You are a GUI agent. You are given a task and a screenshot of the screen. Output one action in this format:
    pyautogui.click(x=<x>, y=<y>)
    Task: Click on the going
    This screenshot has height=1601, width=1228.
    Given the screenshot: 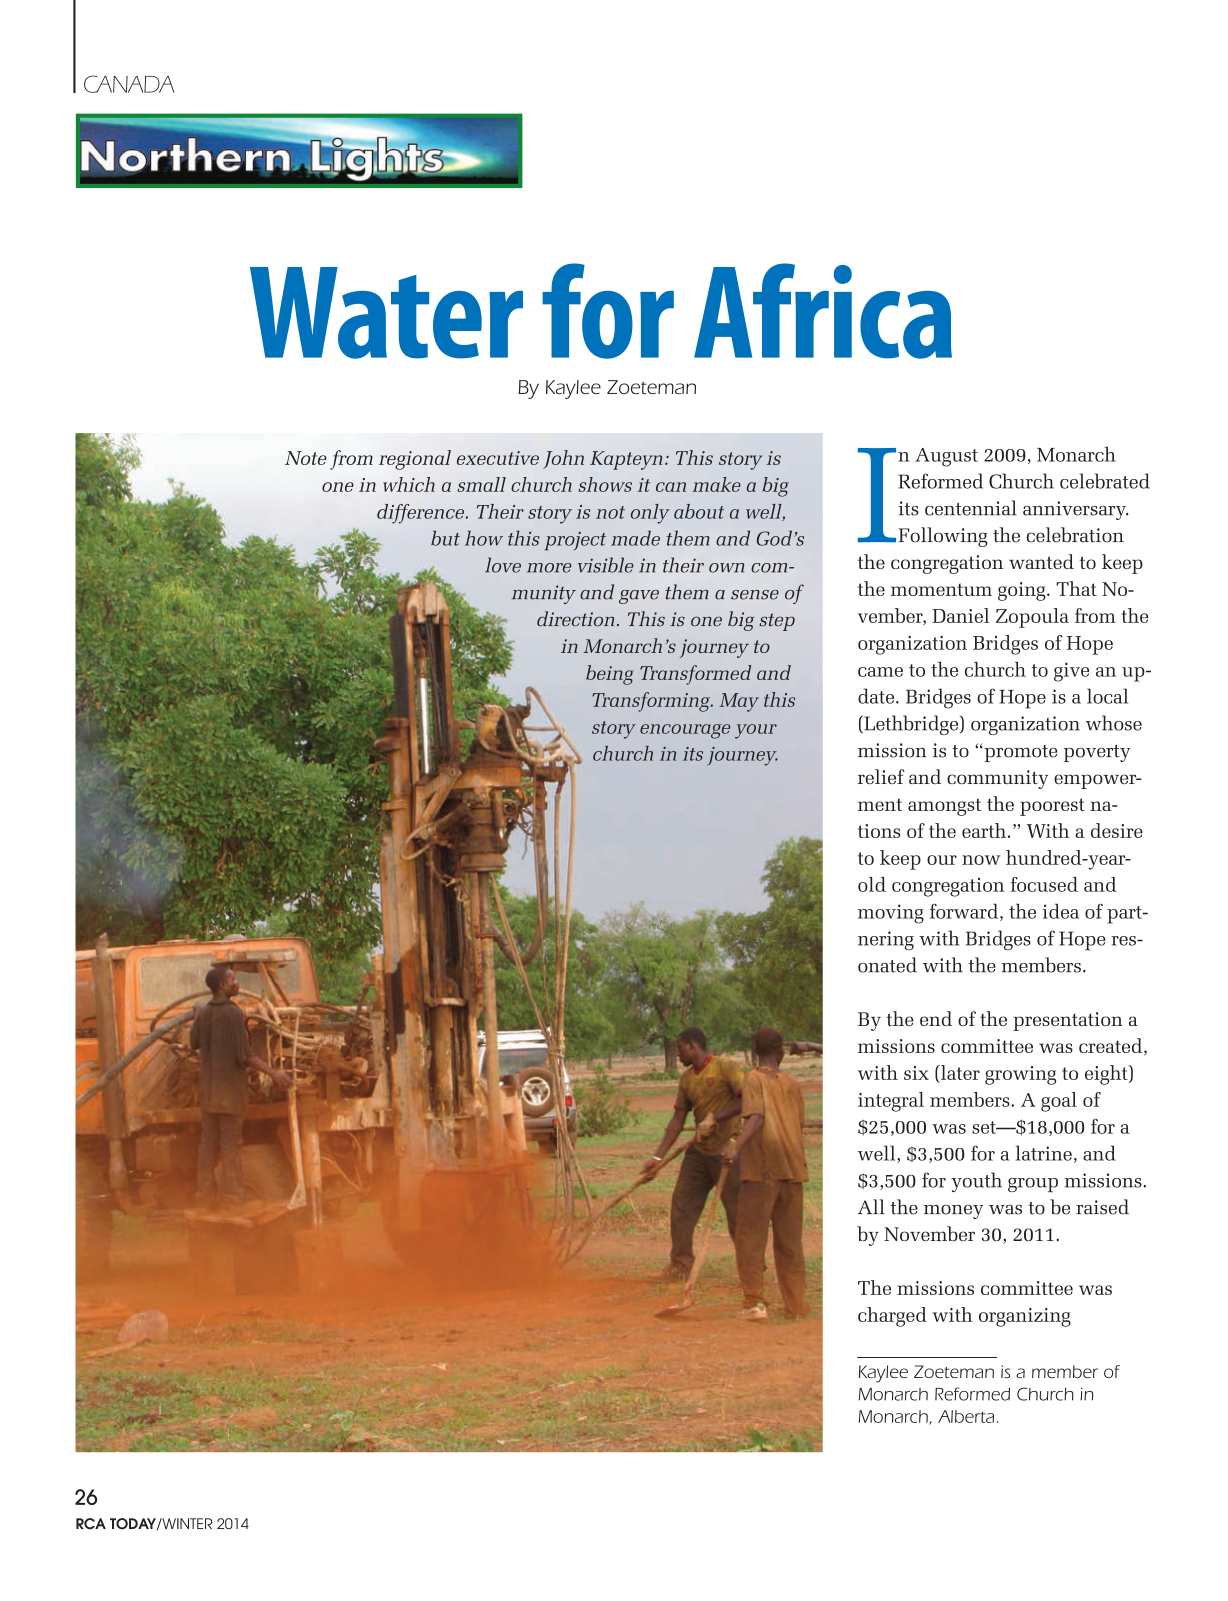 What is the action you would take?
    pyautogui.click(x=1023, y=591)
